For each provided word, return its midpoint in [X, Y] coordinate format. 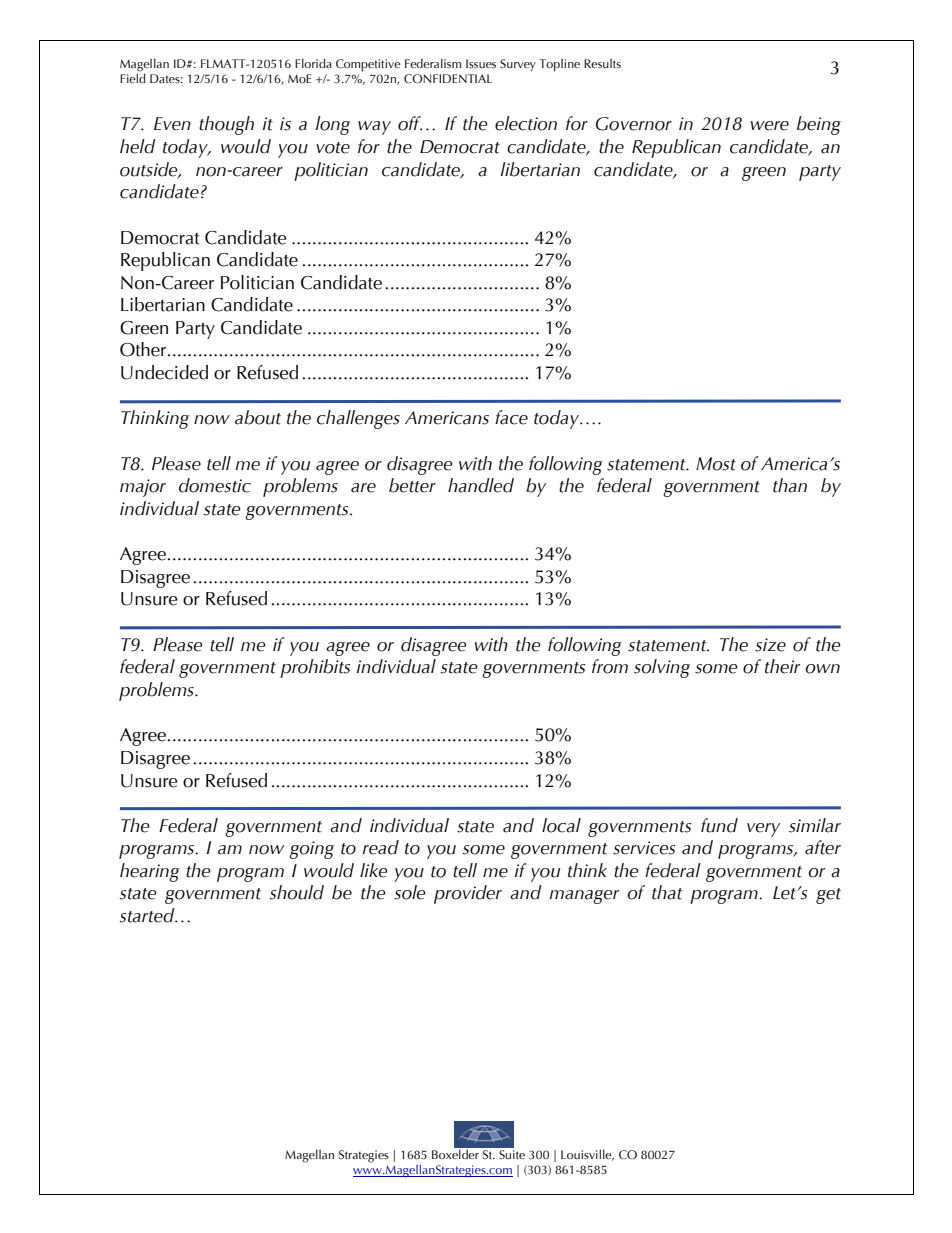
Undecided [164, 372]
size [770, 645]
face [511, 417]
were [770, 126]
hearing [150, 872]
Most [716, 464]
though [226, 125]
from [610, 666]
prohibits [315, 668]
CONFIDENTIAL [448, 78]
